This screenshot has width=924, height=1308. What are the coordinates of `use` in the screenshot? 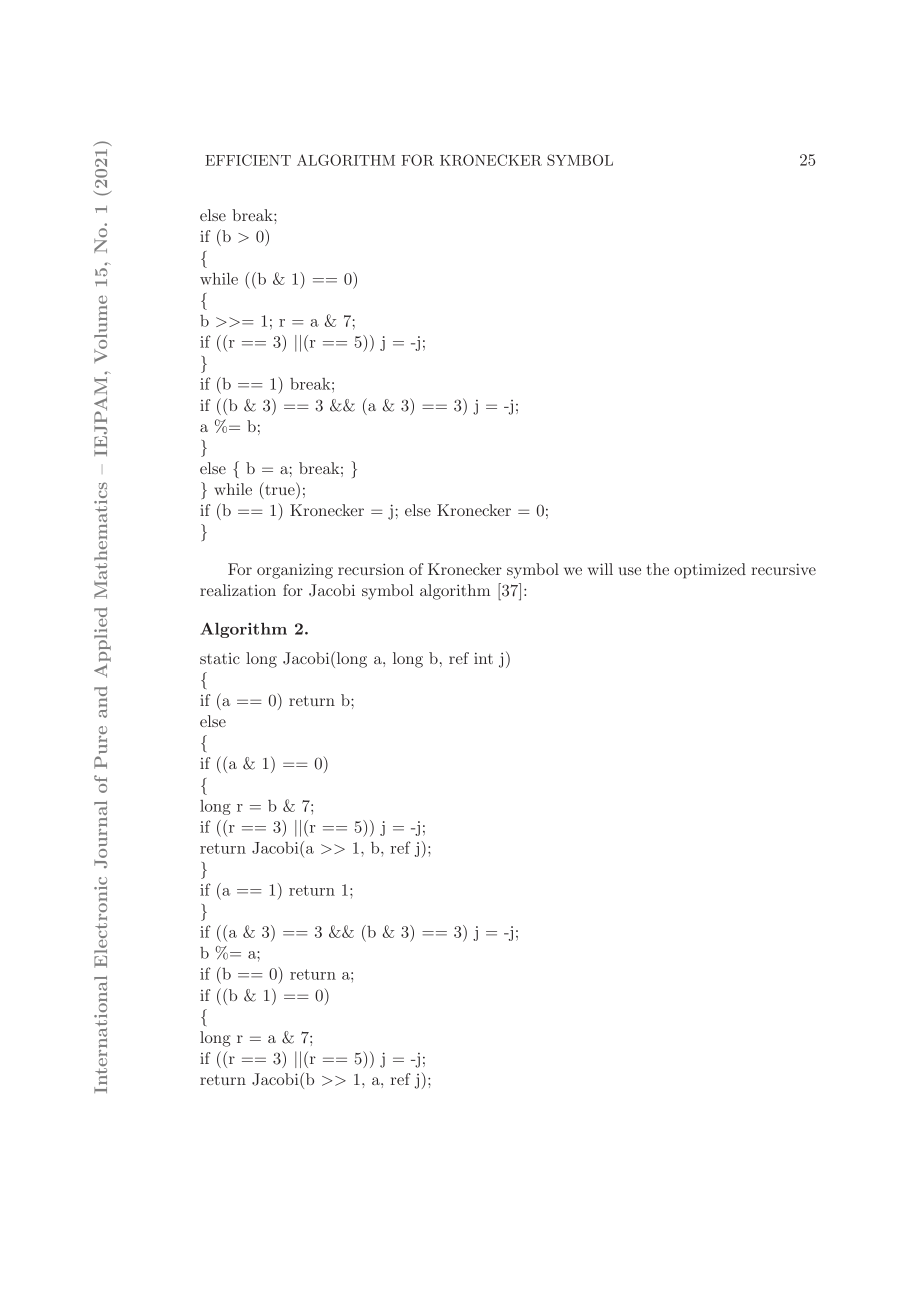 It's located at (630, 571).
